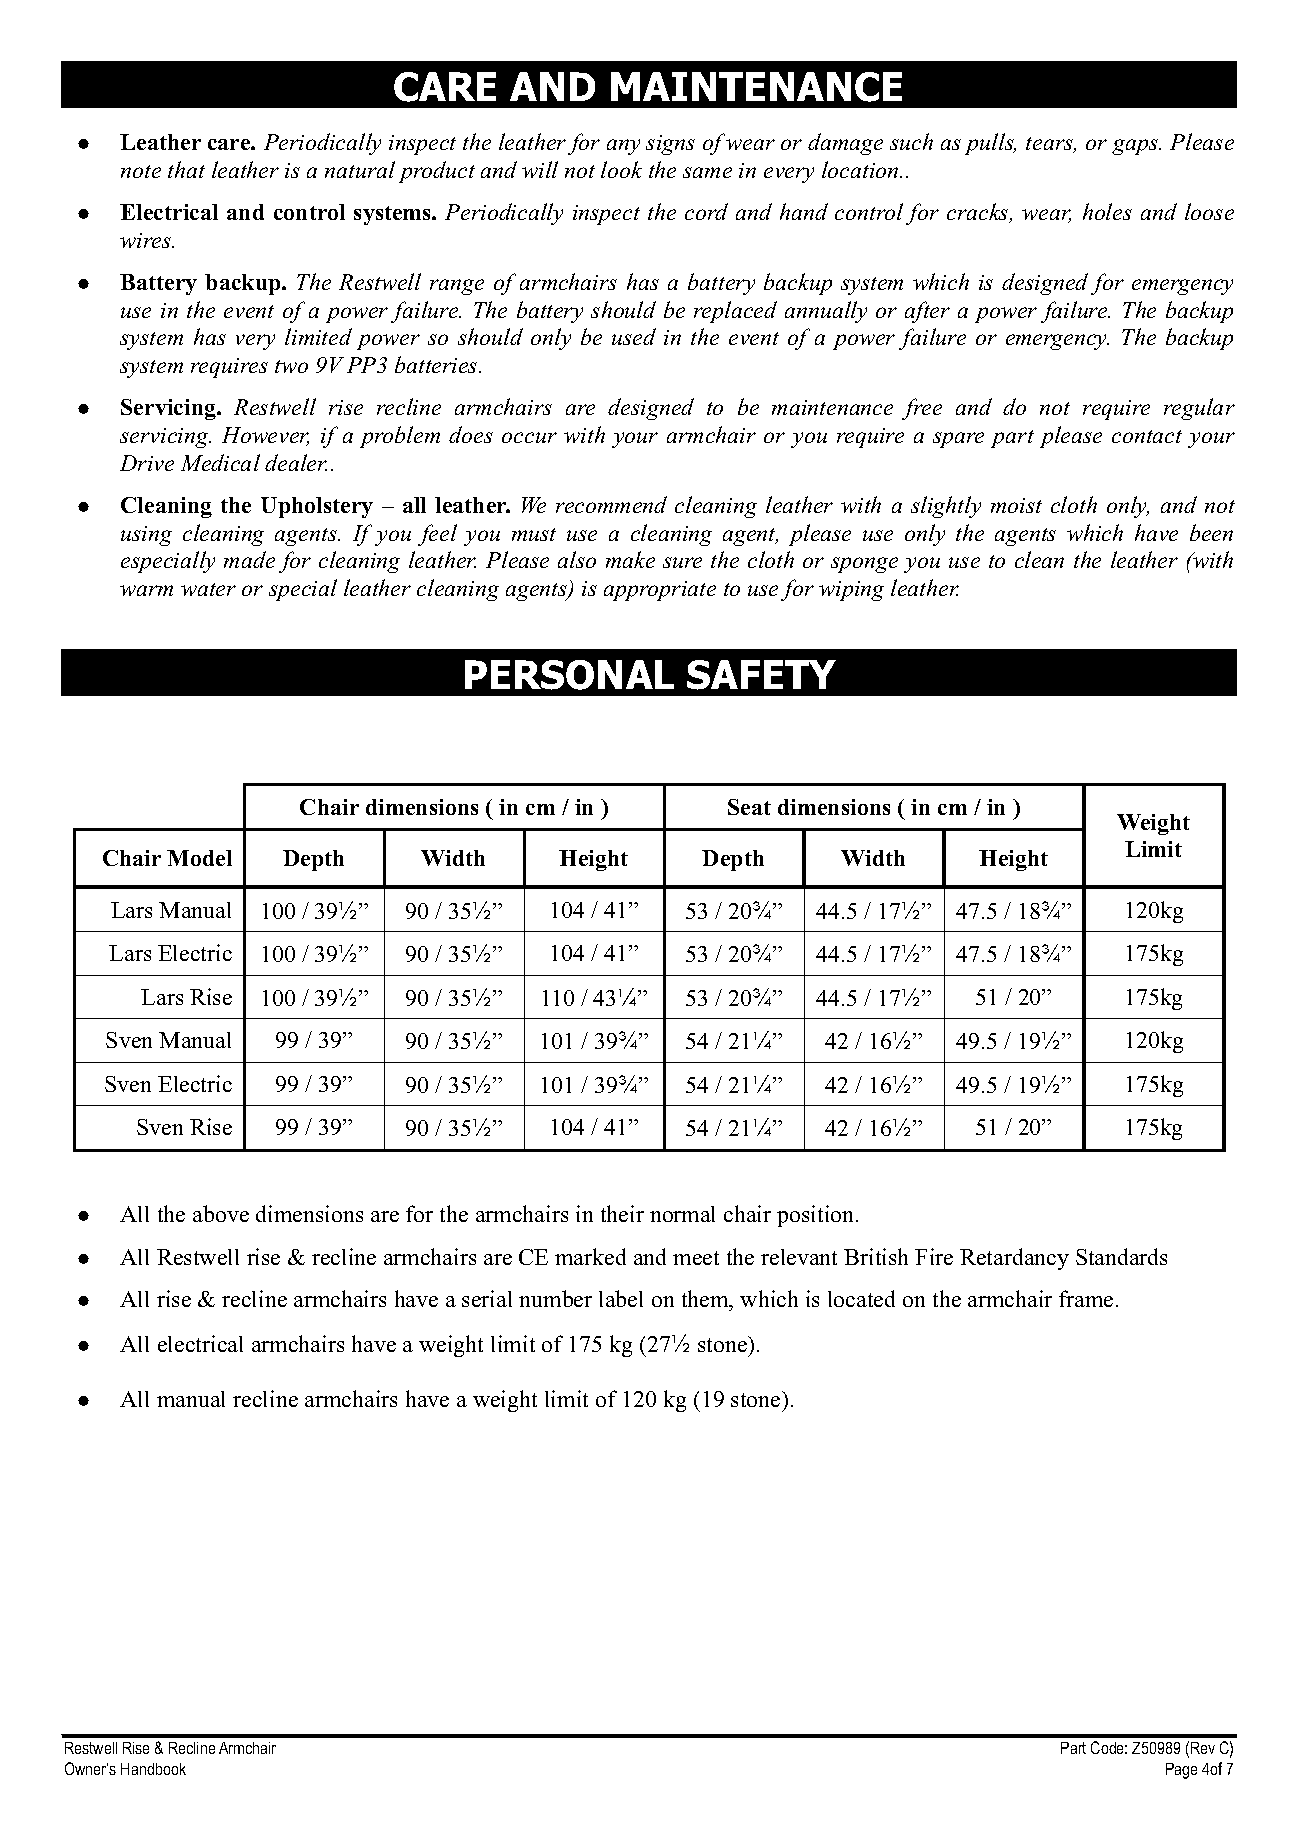 This screenshot has width=1295, height=1833. I want to click on serial, so click(487, 1298).
